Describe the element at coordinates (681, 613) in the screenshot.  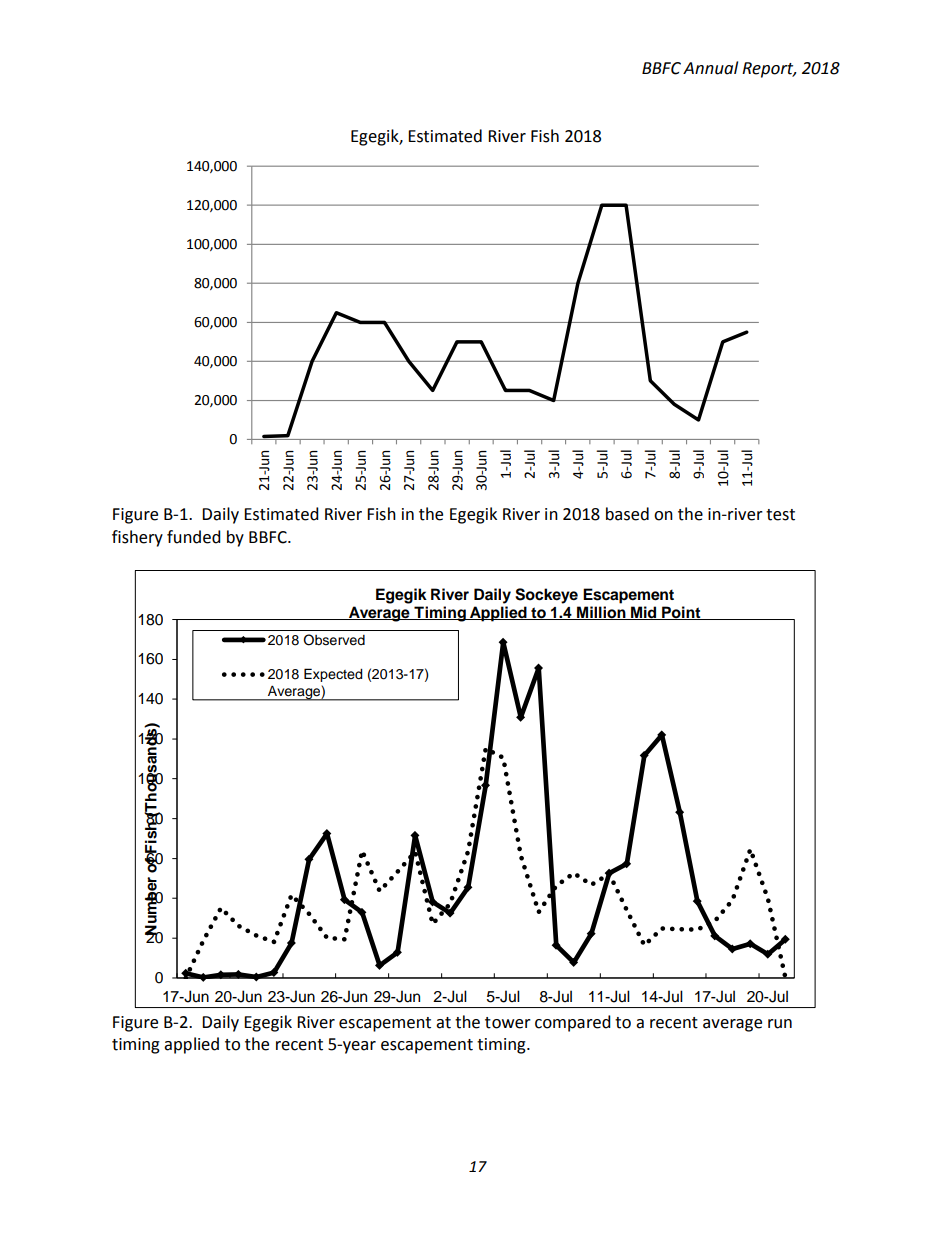
I see `Point` at that location.
